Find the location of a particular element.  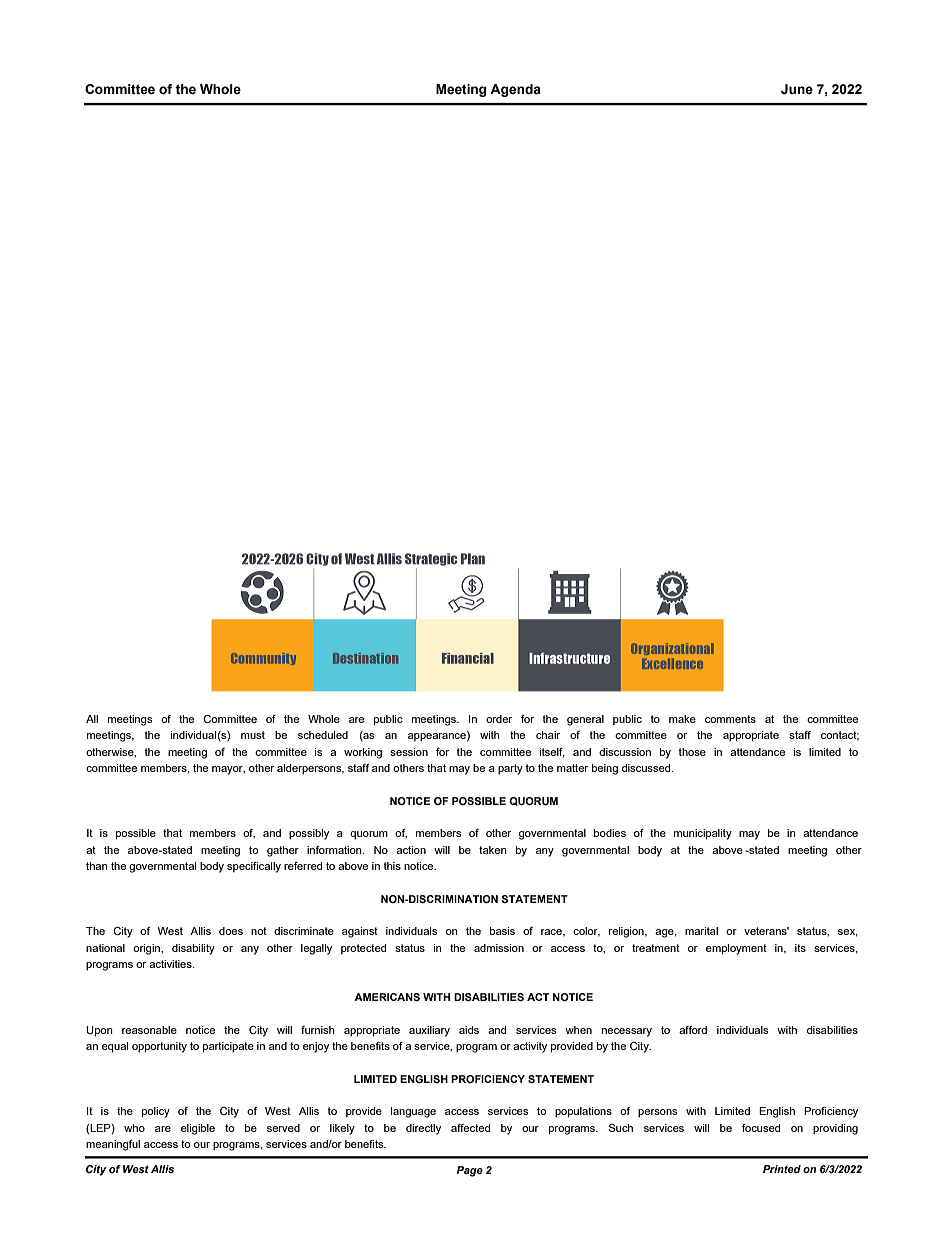

June is located at coordinates (797, 89).
